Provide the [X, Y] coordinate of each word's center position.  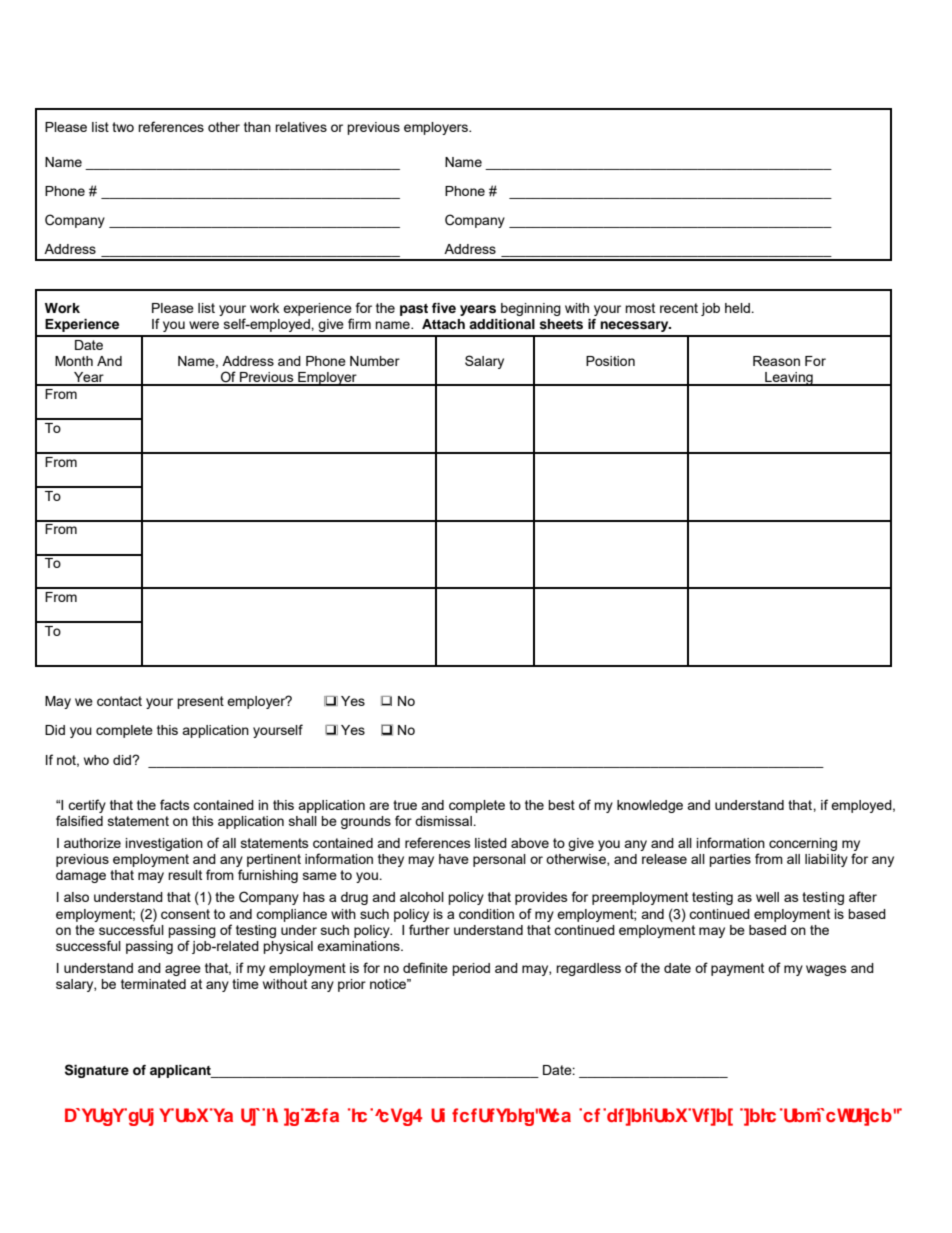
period [471, 969]
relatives [301, 127]
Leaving [789, 379]
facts [175, 804]
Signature [97, 1071]
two [123, 127]
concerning [803, 844]
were [204, 325]
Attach [443, 324]
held [738, 308]
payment [737, 969]
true [405, 805]
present [200, 702]
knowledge [650, 806]
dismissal [444, 821]
